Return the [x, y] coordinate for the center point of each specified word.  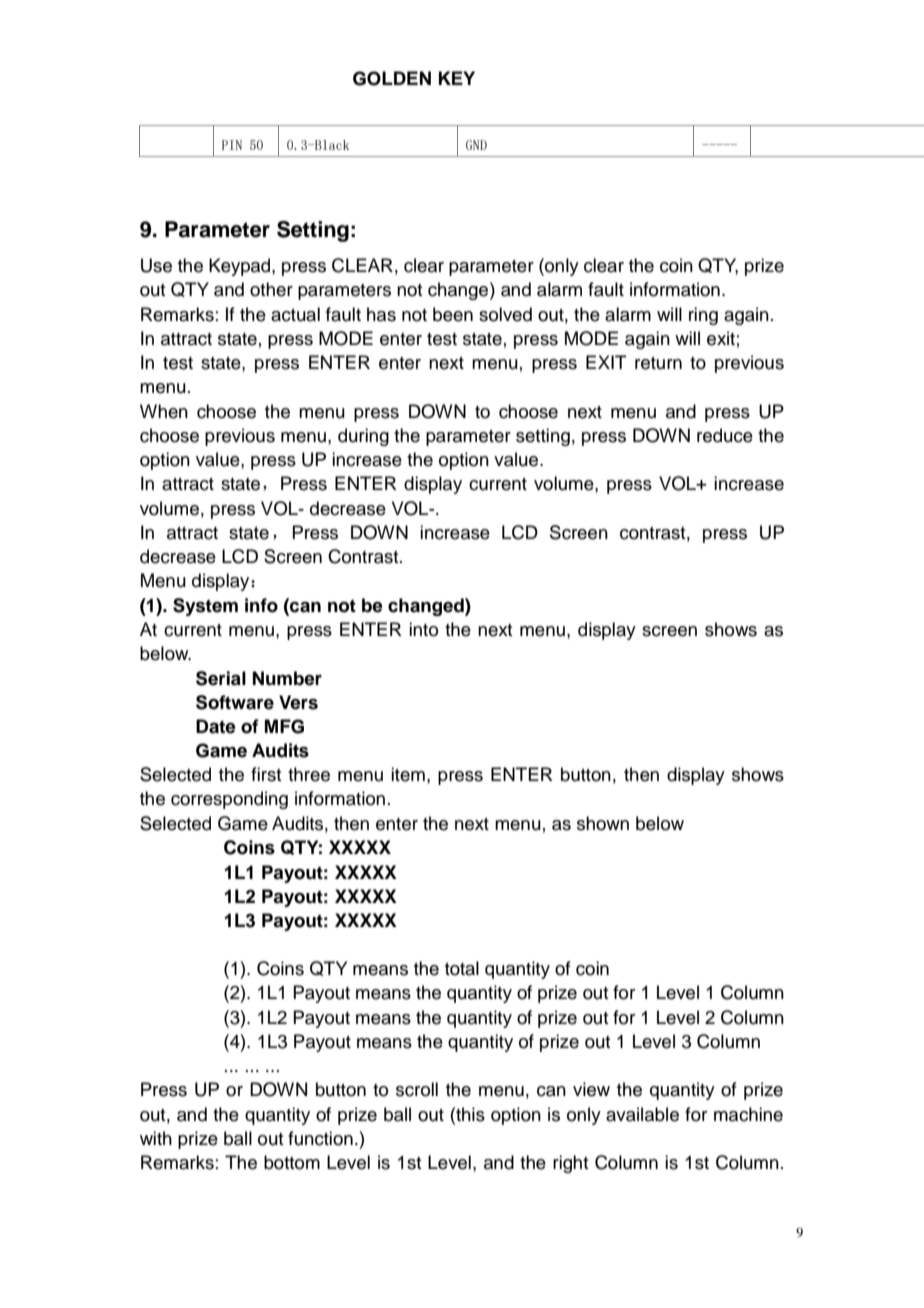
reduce [725, 435]
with [156, 1138]
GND [476, 145]
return [658, 363]
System [205, 607]
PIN [232, 145]
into [423, 629]
